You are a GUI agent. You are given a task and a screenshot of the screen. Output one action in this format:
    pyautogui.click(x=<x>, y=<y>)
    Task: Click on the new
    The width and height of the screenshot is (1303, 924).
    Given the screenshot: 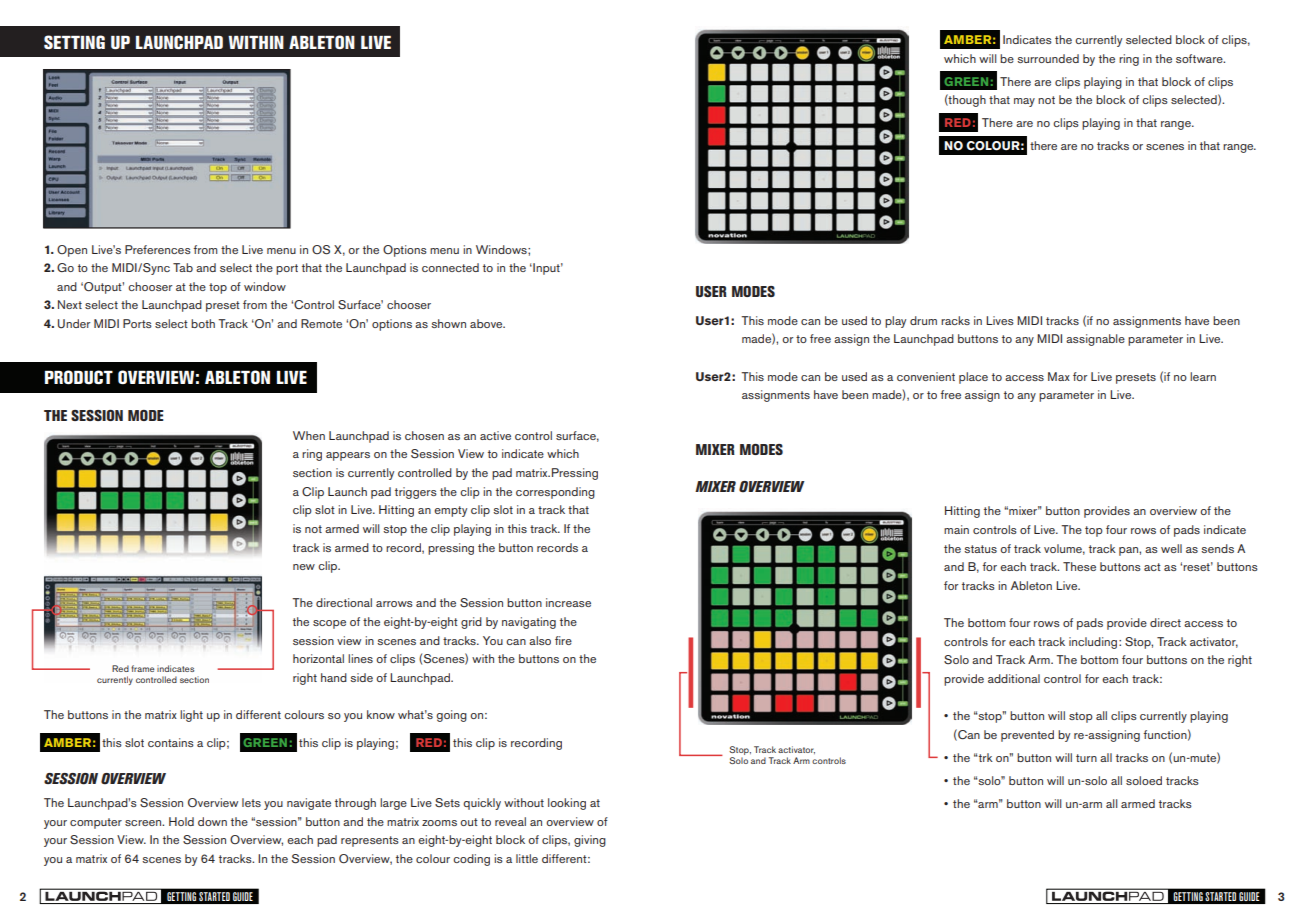 What is the action you would take?
    pyautogui.click(x=304, y=567)
